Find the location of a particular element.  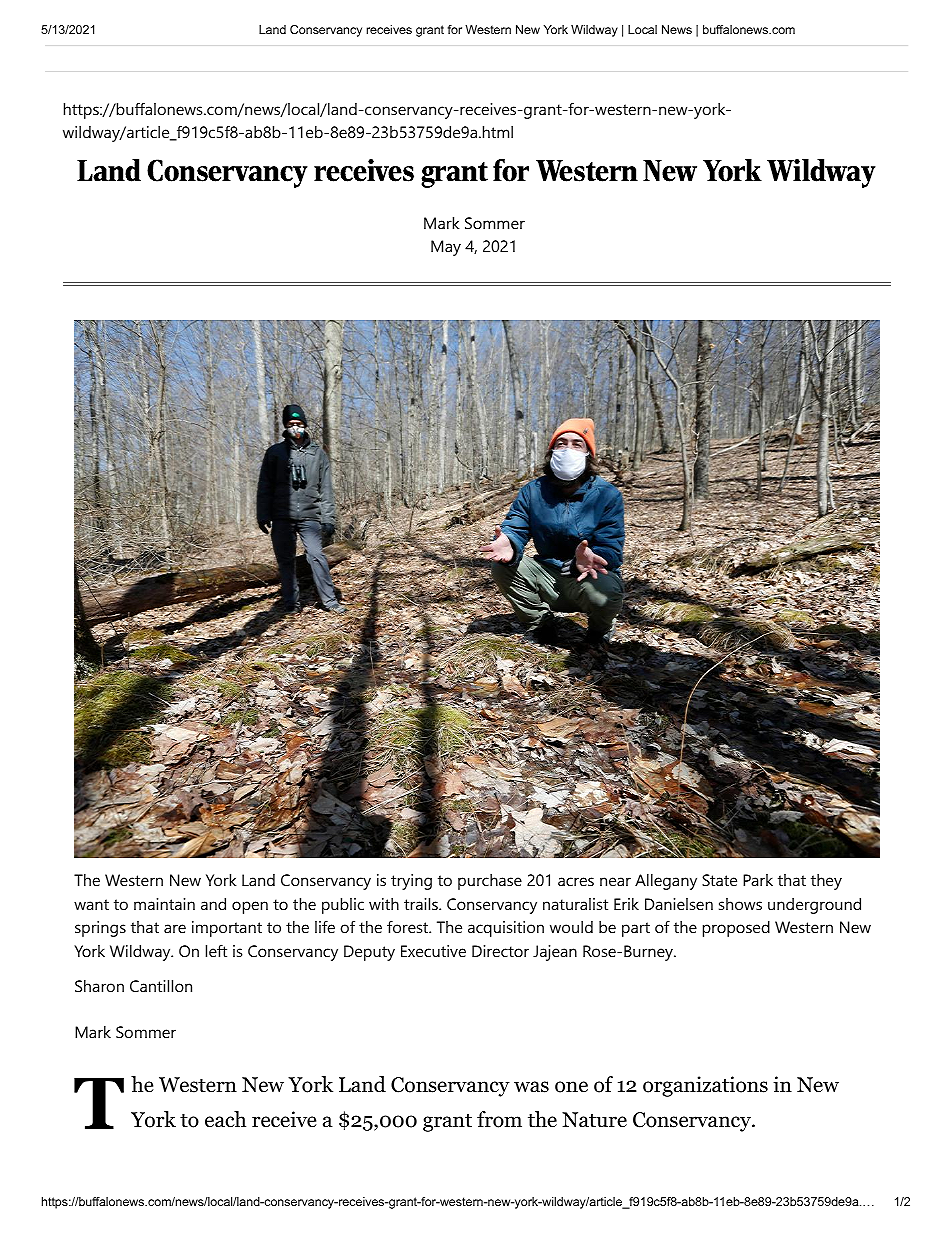

trying is located at coordinates (411, 882).
